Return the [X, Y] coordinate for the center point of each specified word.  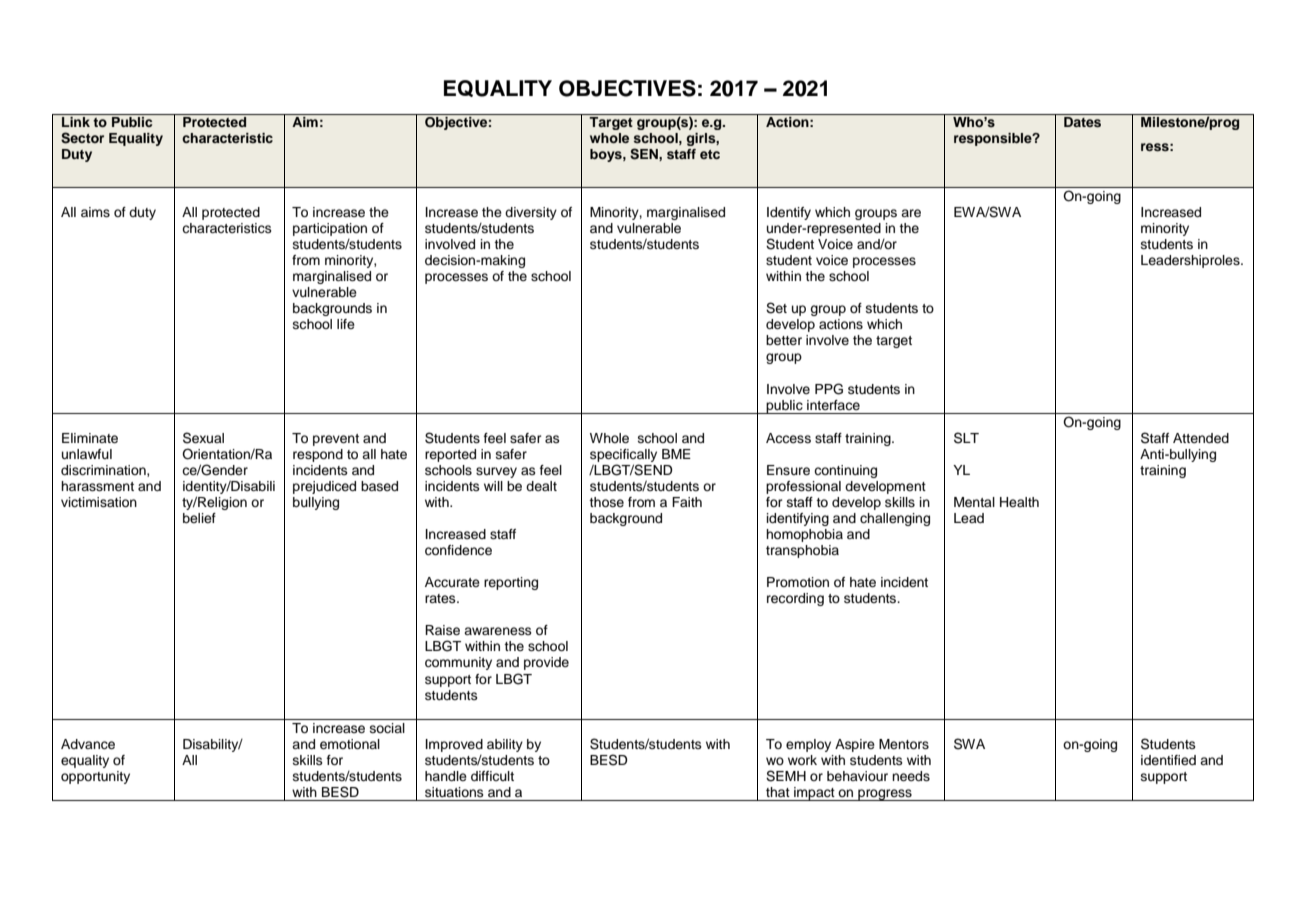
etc [710, 154]
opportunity [95, 777]
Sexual [203, 438]
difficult [492, 776]
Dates [1082, 122]
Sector [82, 138]
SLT [966, 438]
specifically [623, 455]
